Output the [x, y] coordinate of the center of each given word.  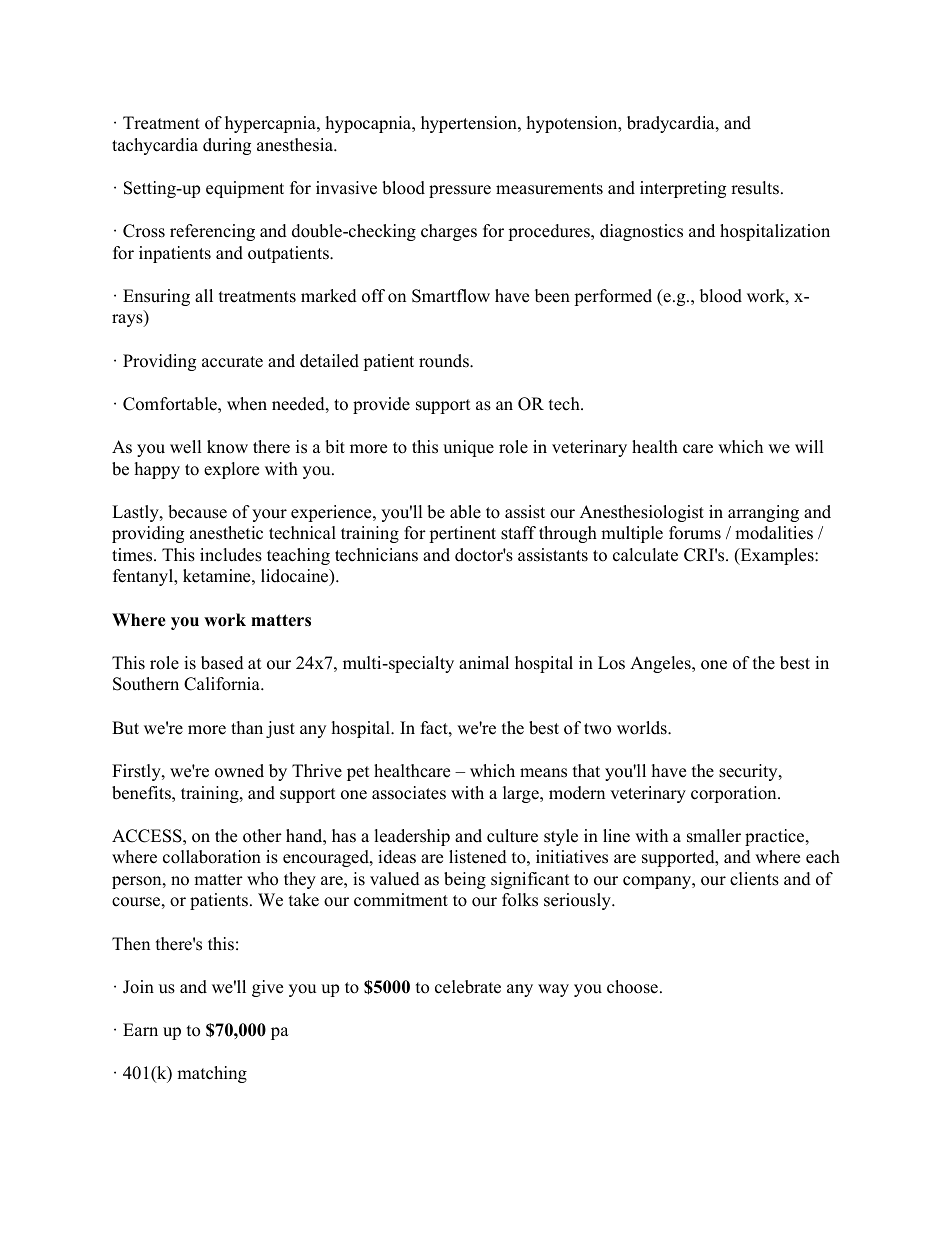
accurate [232, 362]
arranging [763, 513]
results [756, 188]
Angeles [661, 664]
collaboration [212, 857]
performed [613, 297]
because [197, 512]
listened [478, 857]
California [223, 684]
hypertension [470, 124]
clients [754, 879]
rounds [445, 361]
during [227, 146]
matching [212, 1074]
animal [484, 662]
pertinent [462, 534]
